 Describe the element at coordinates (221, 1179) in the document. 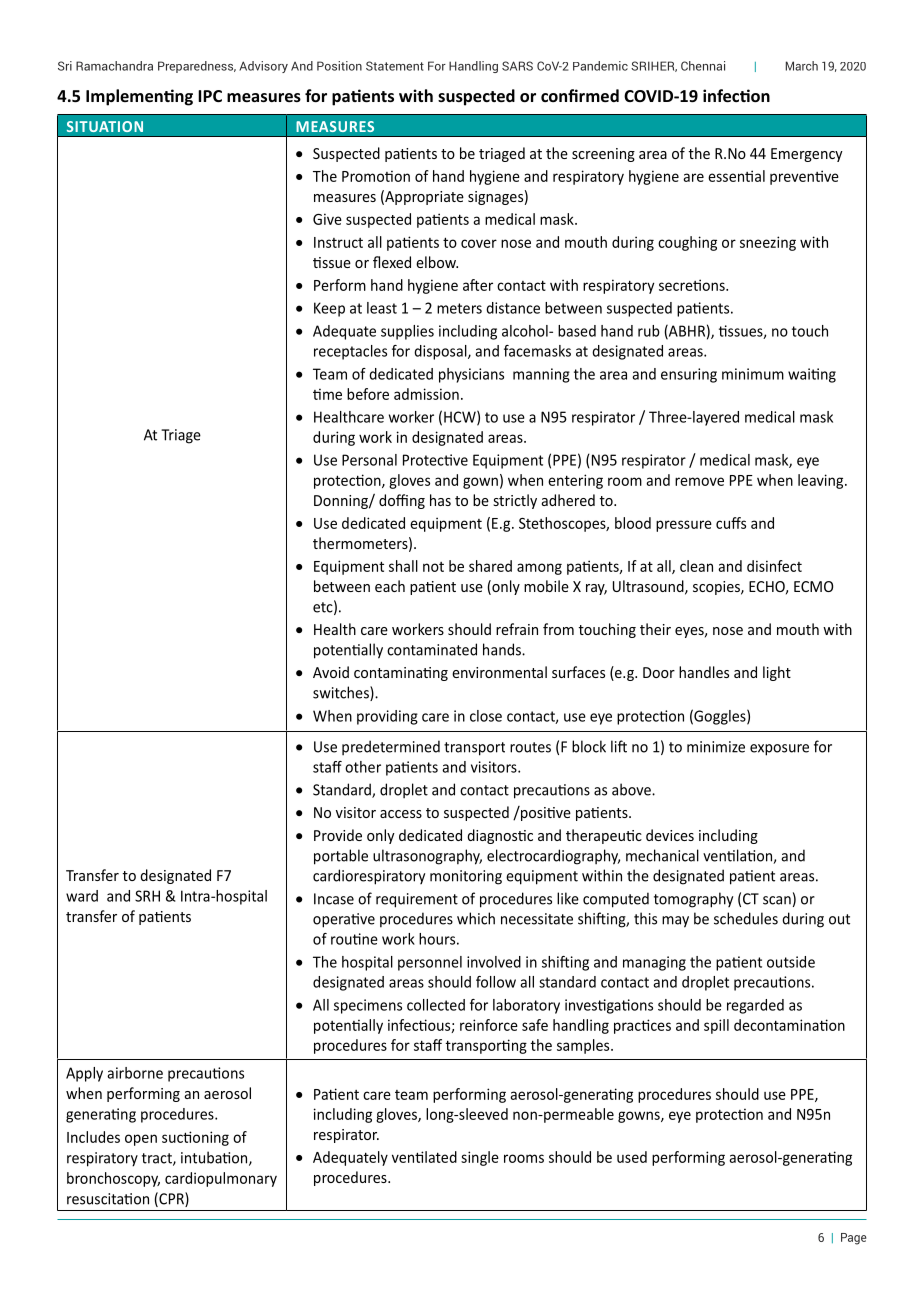

I see `cardiopulmonary` at that location.
